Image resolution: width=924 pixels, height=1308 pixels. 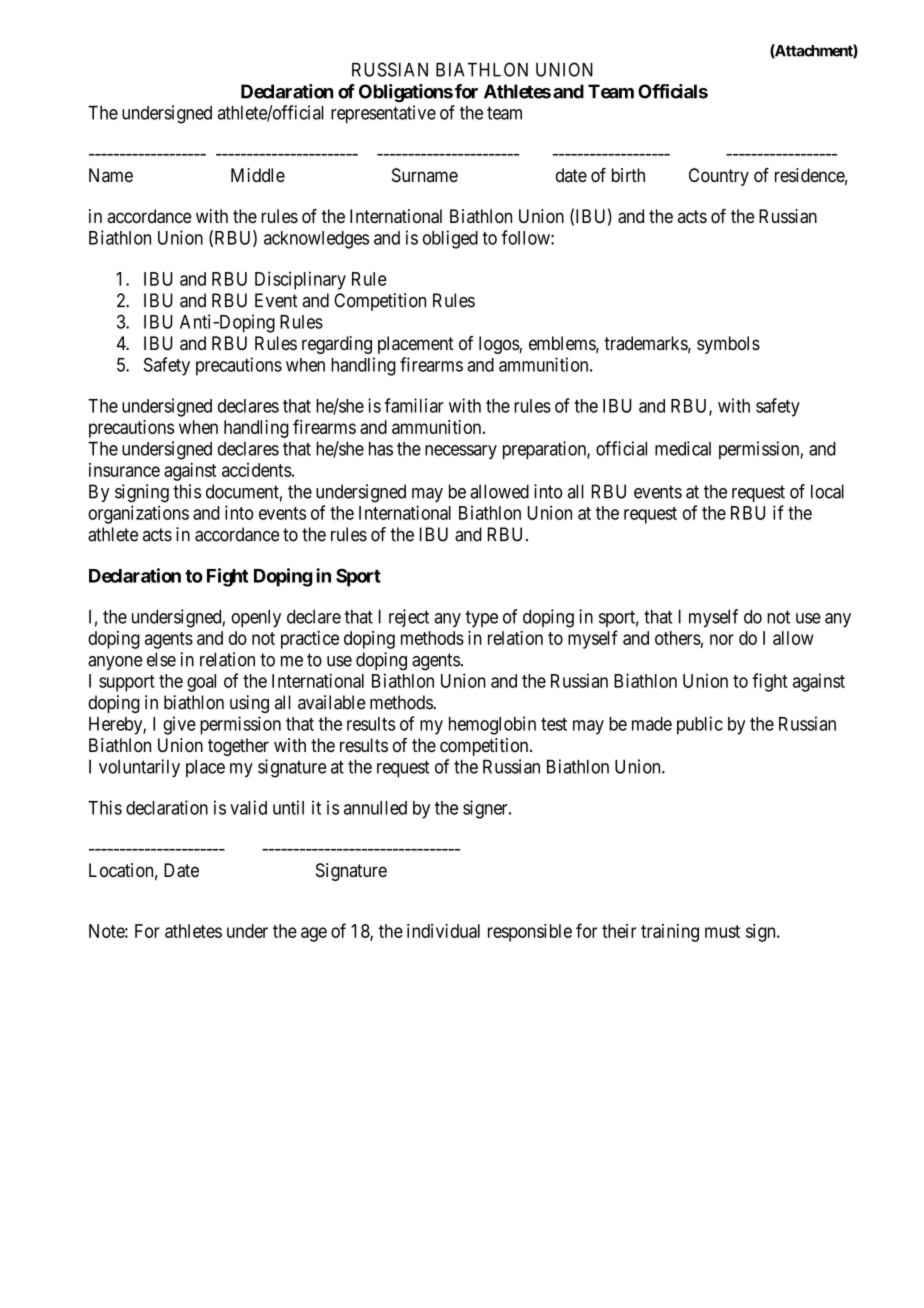 I want to click on accidents, so click(x=257, y=470).
